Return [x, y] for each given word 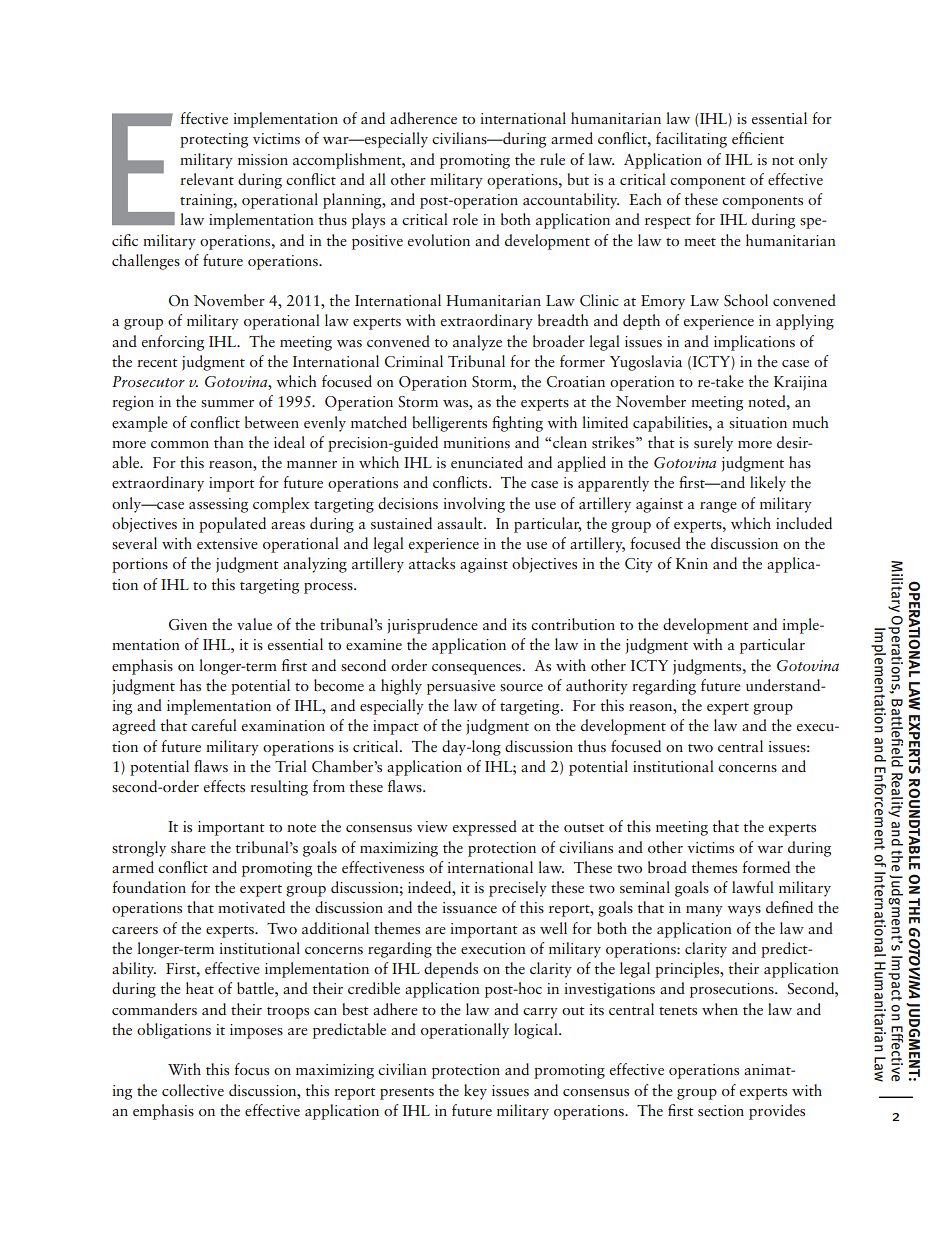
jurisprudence [432, 626]
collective [193, 1090]
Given [188, 625]
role [465, 219]
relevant [207, 179]
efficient [758, 138]
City [639, 565]
